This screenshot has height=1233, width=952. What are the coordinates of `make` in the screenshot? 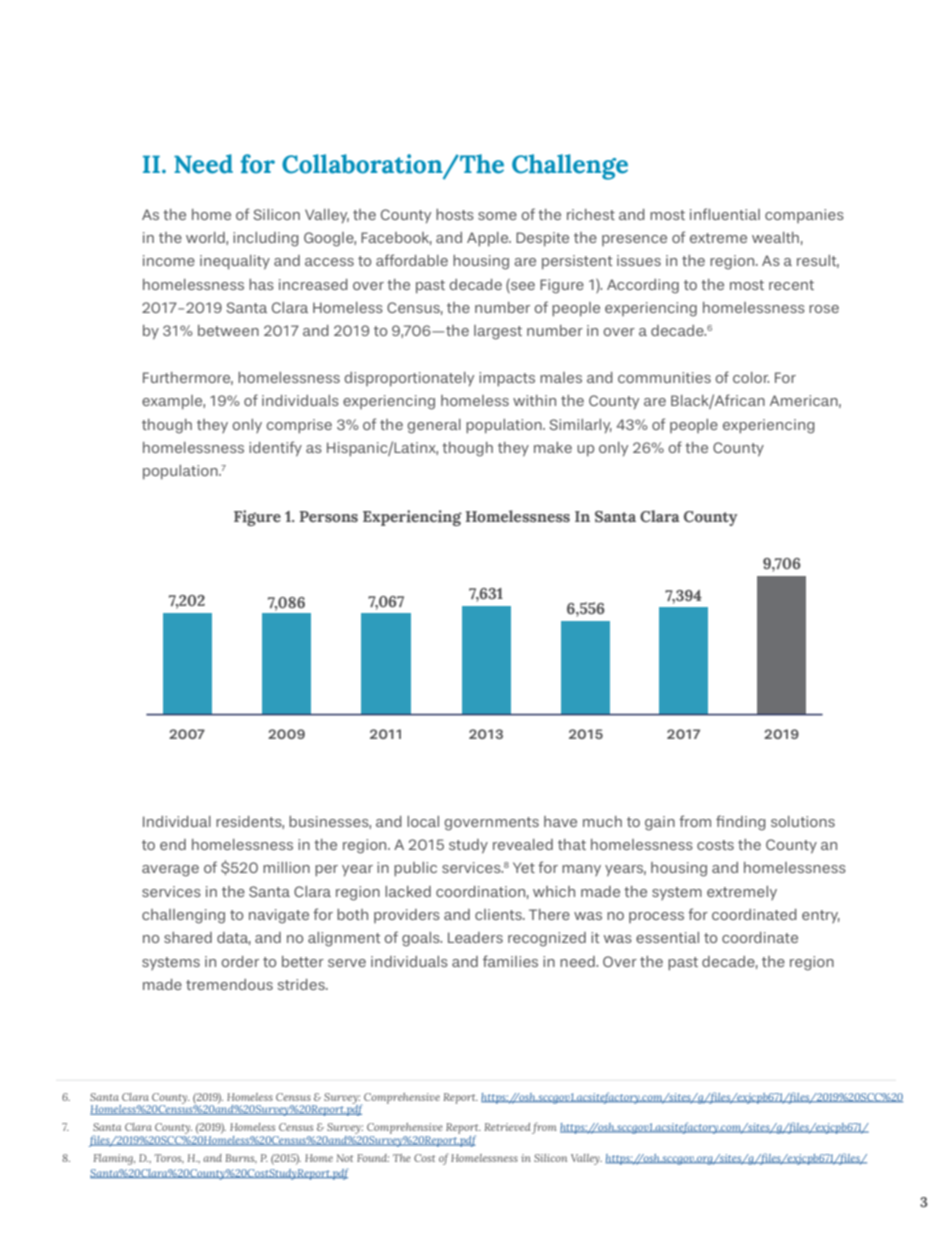 It's located at (553, 447).
